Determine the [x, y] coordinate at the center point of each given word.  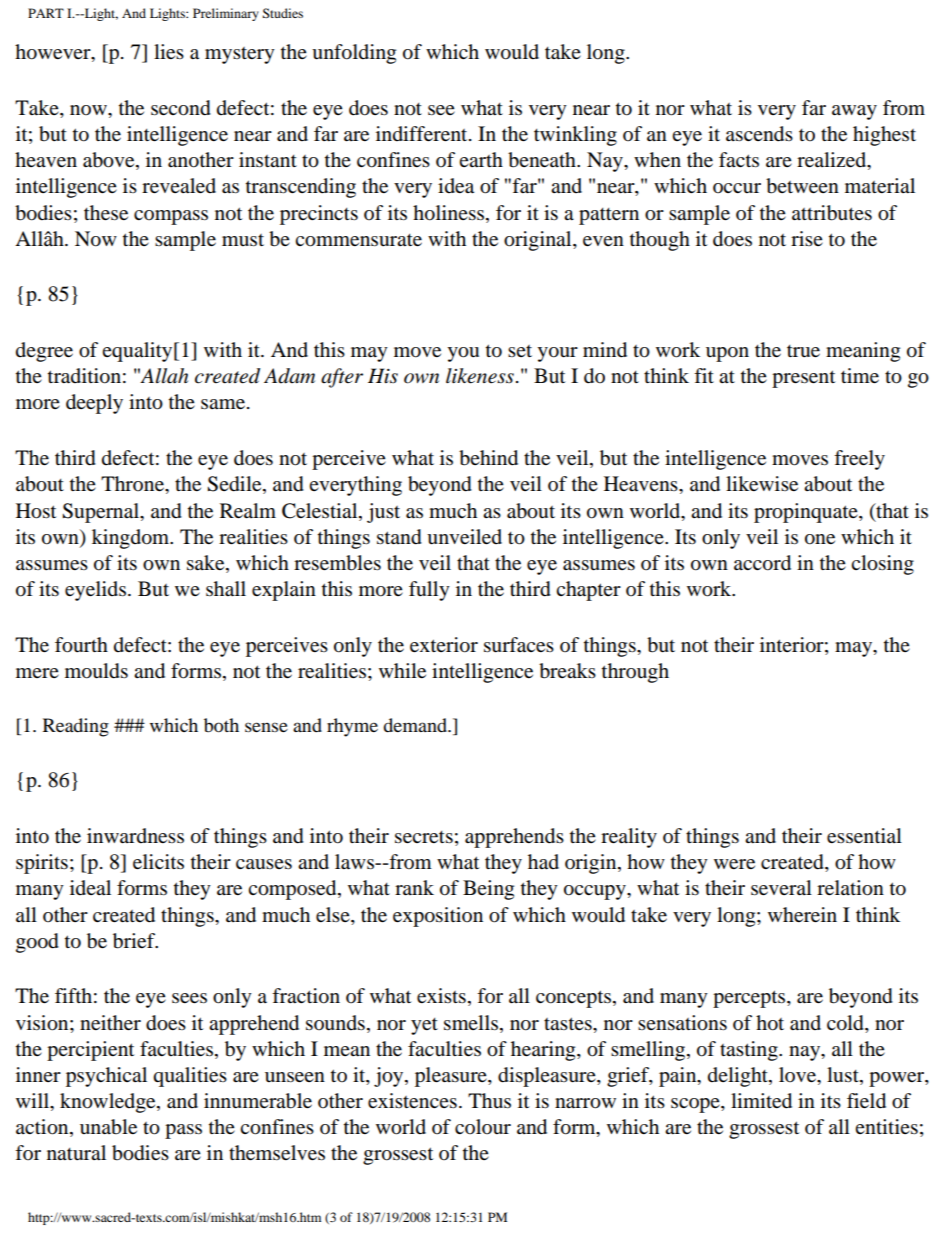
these [106, 213]
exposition [438, 917]
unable [108, 1127]
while [402, 670]
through [635, 673]
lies [169, 51]
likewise [762, 483]
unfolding [354, 54]
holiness [450, 213]
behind [488, 458]
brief [135, 941]
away [854, 112]
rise [807, 238]
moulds [96, 671]
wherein [802, 915]
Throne [133, 484]
